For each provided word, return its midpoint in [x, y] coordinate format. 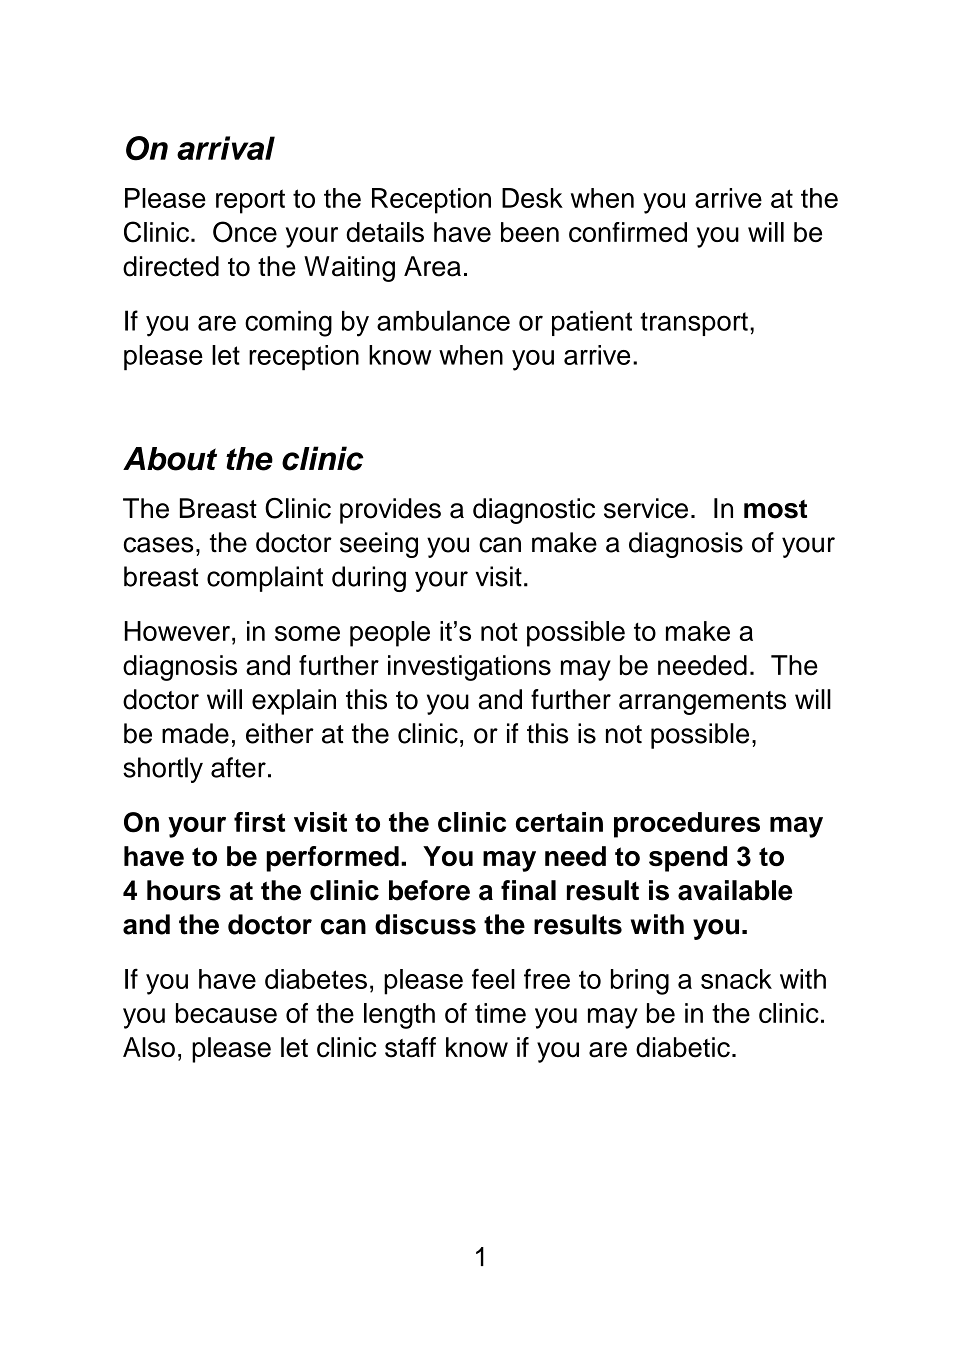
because [226, 1013]
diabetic [683, 1047]
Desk [532, 198]
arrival [226, 148]
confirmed [628, 232]
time [500, 1013]
